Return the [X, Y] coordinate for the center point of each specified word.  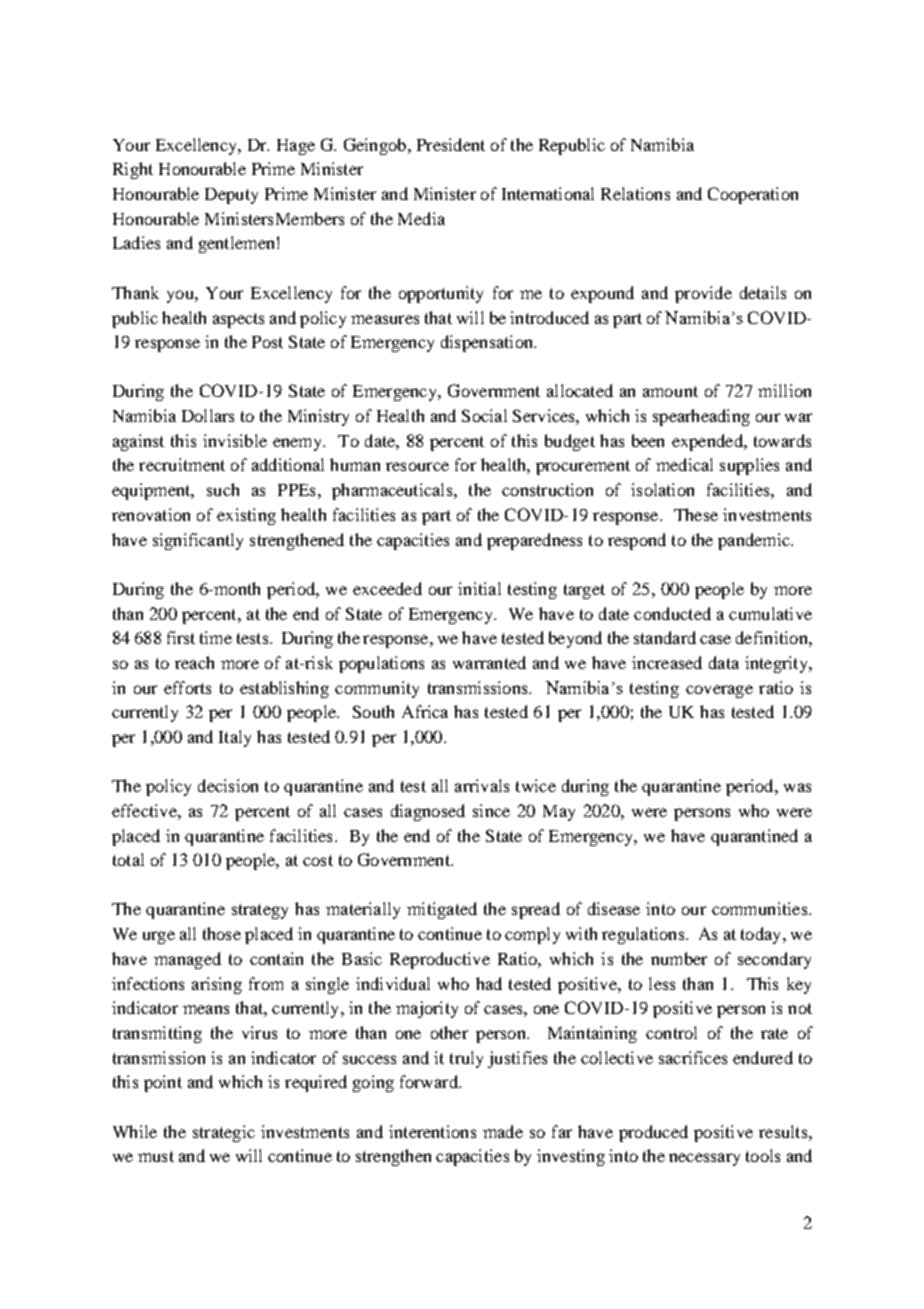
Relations [635, 193]
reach [194, 662]
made [503, 1131]
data [724, 662]
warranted [489, 662]
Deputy [231, 196]
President [451, 144]
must [156, 1156]
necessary [704, 1159]
